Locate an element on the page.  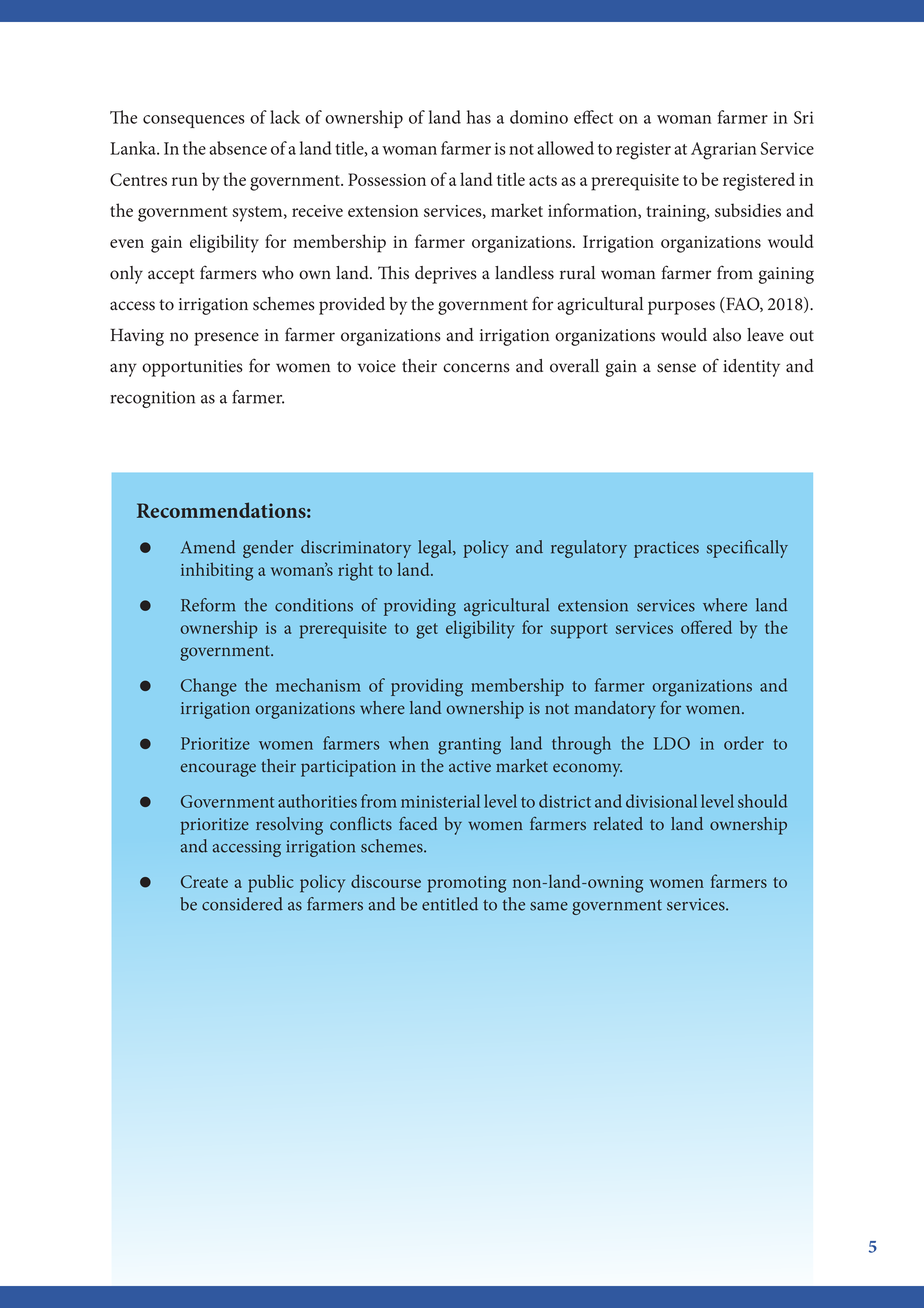
get is located at coordinates (427, 631).
